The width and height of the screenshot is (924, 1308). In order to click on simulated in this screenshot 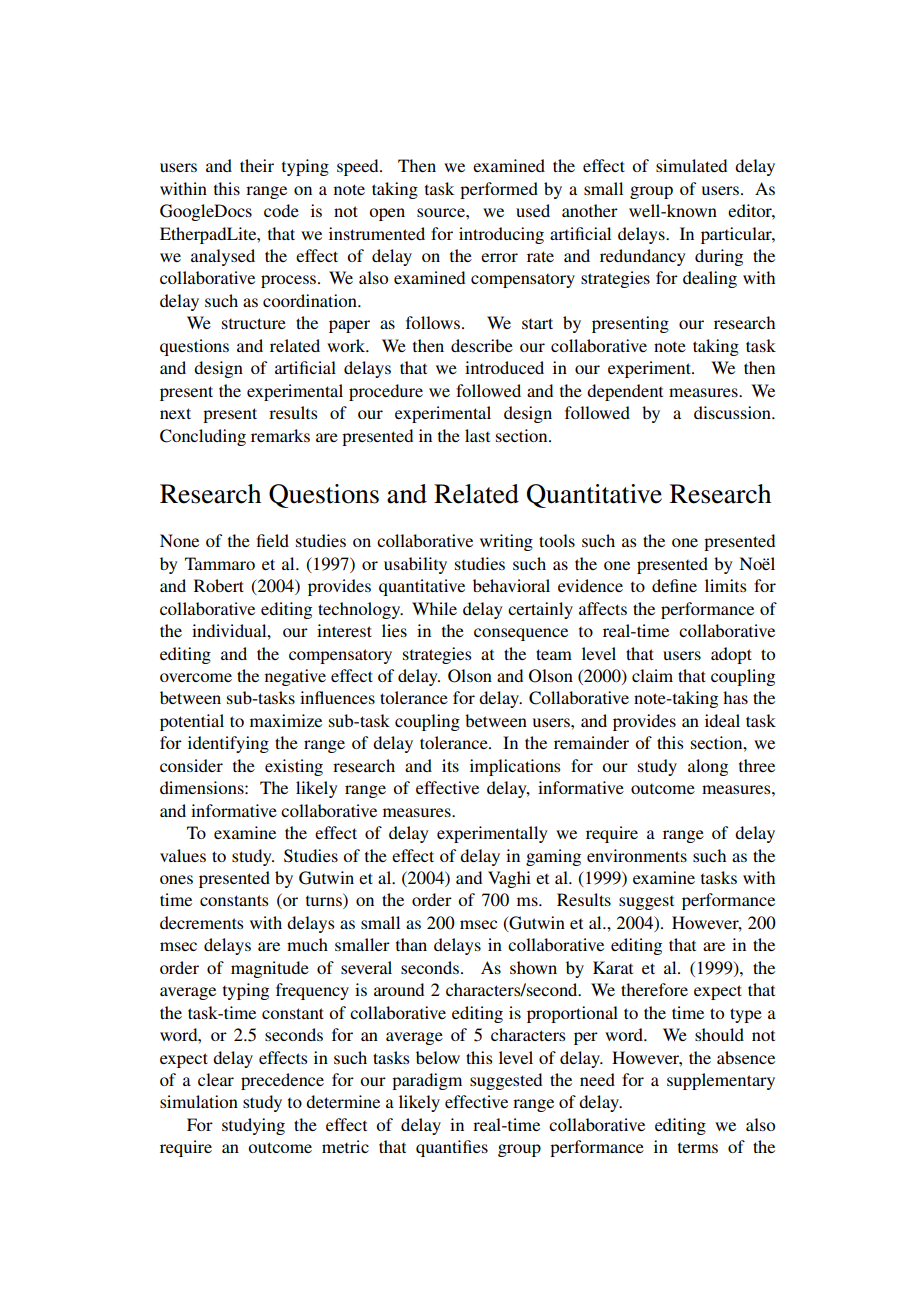, I will do `click(691, 165)`.
